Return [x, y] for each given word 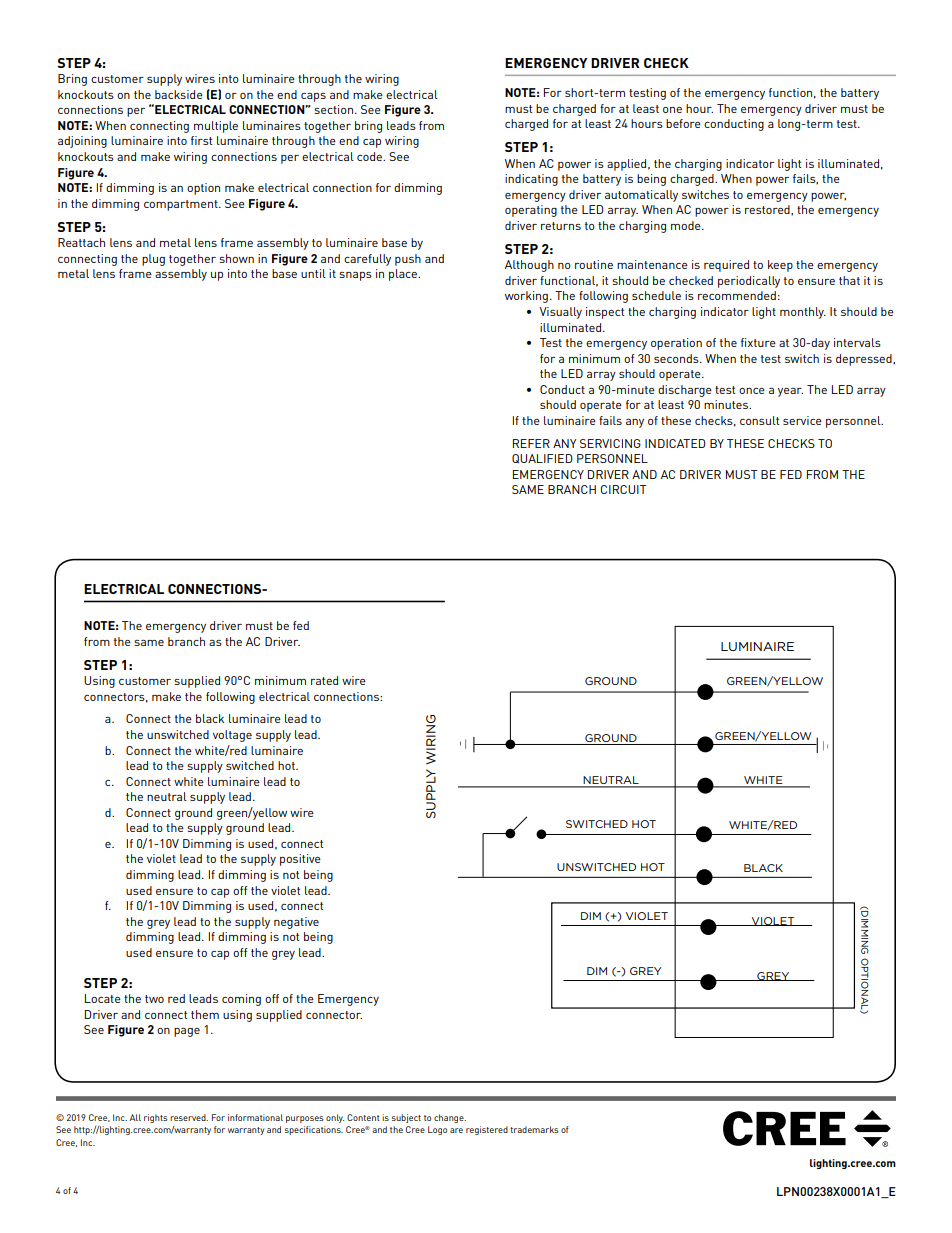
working [526, 297]
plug [153, 260]
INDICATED [675, 443]
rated [324, 680]
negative [296, 923]
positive [300, 860]
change [450, 1118]
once [752, 391]
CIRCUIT [623, 489]
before [683, 123]
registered [487, 1130]
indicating [531, 180]
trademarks [534, 1129]
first [201, 140]
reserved [189, 1117]
